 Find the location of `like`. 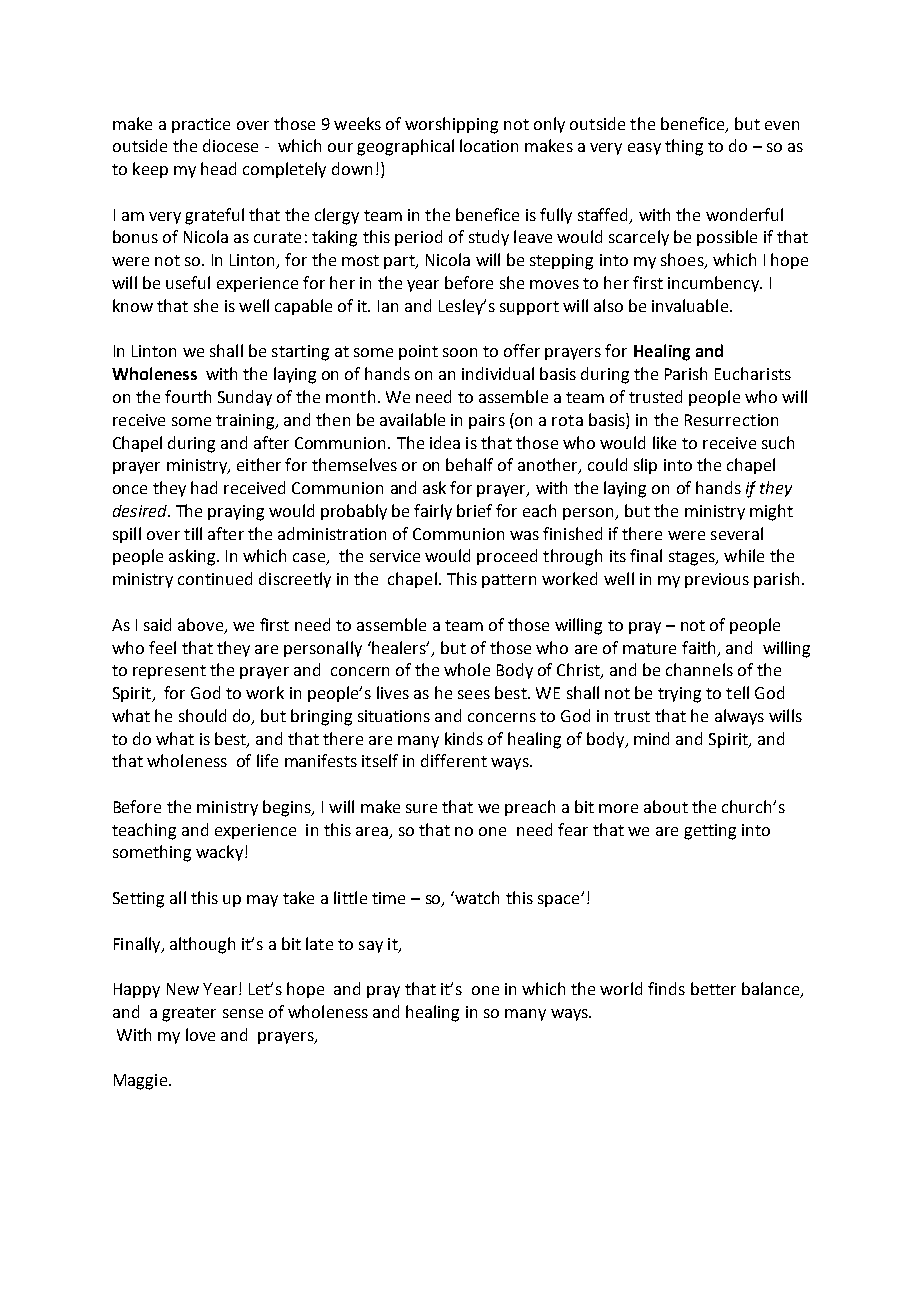

like is located at coordinates (664, 442).
